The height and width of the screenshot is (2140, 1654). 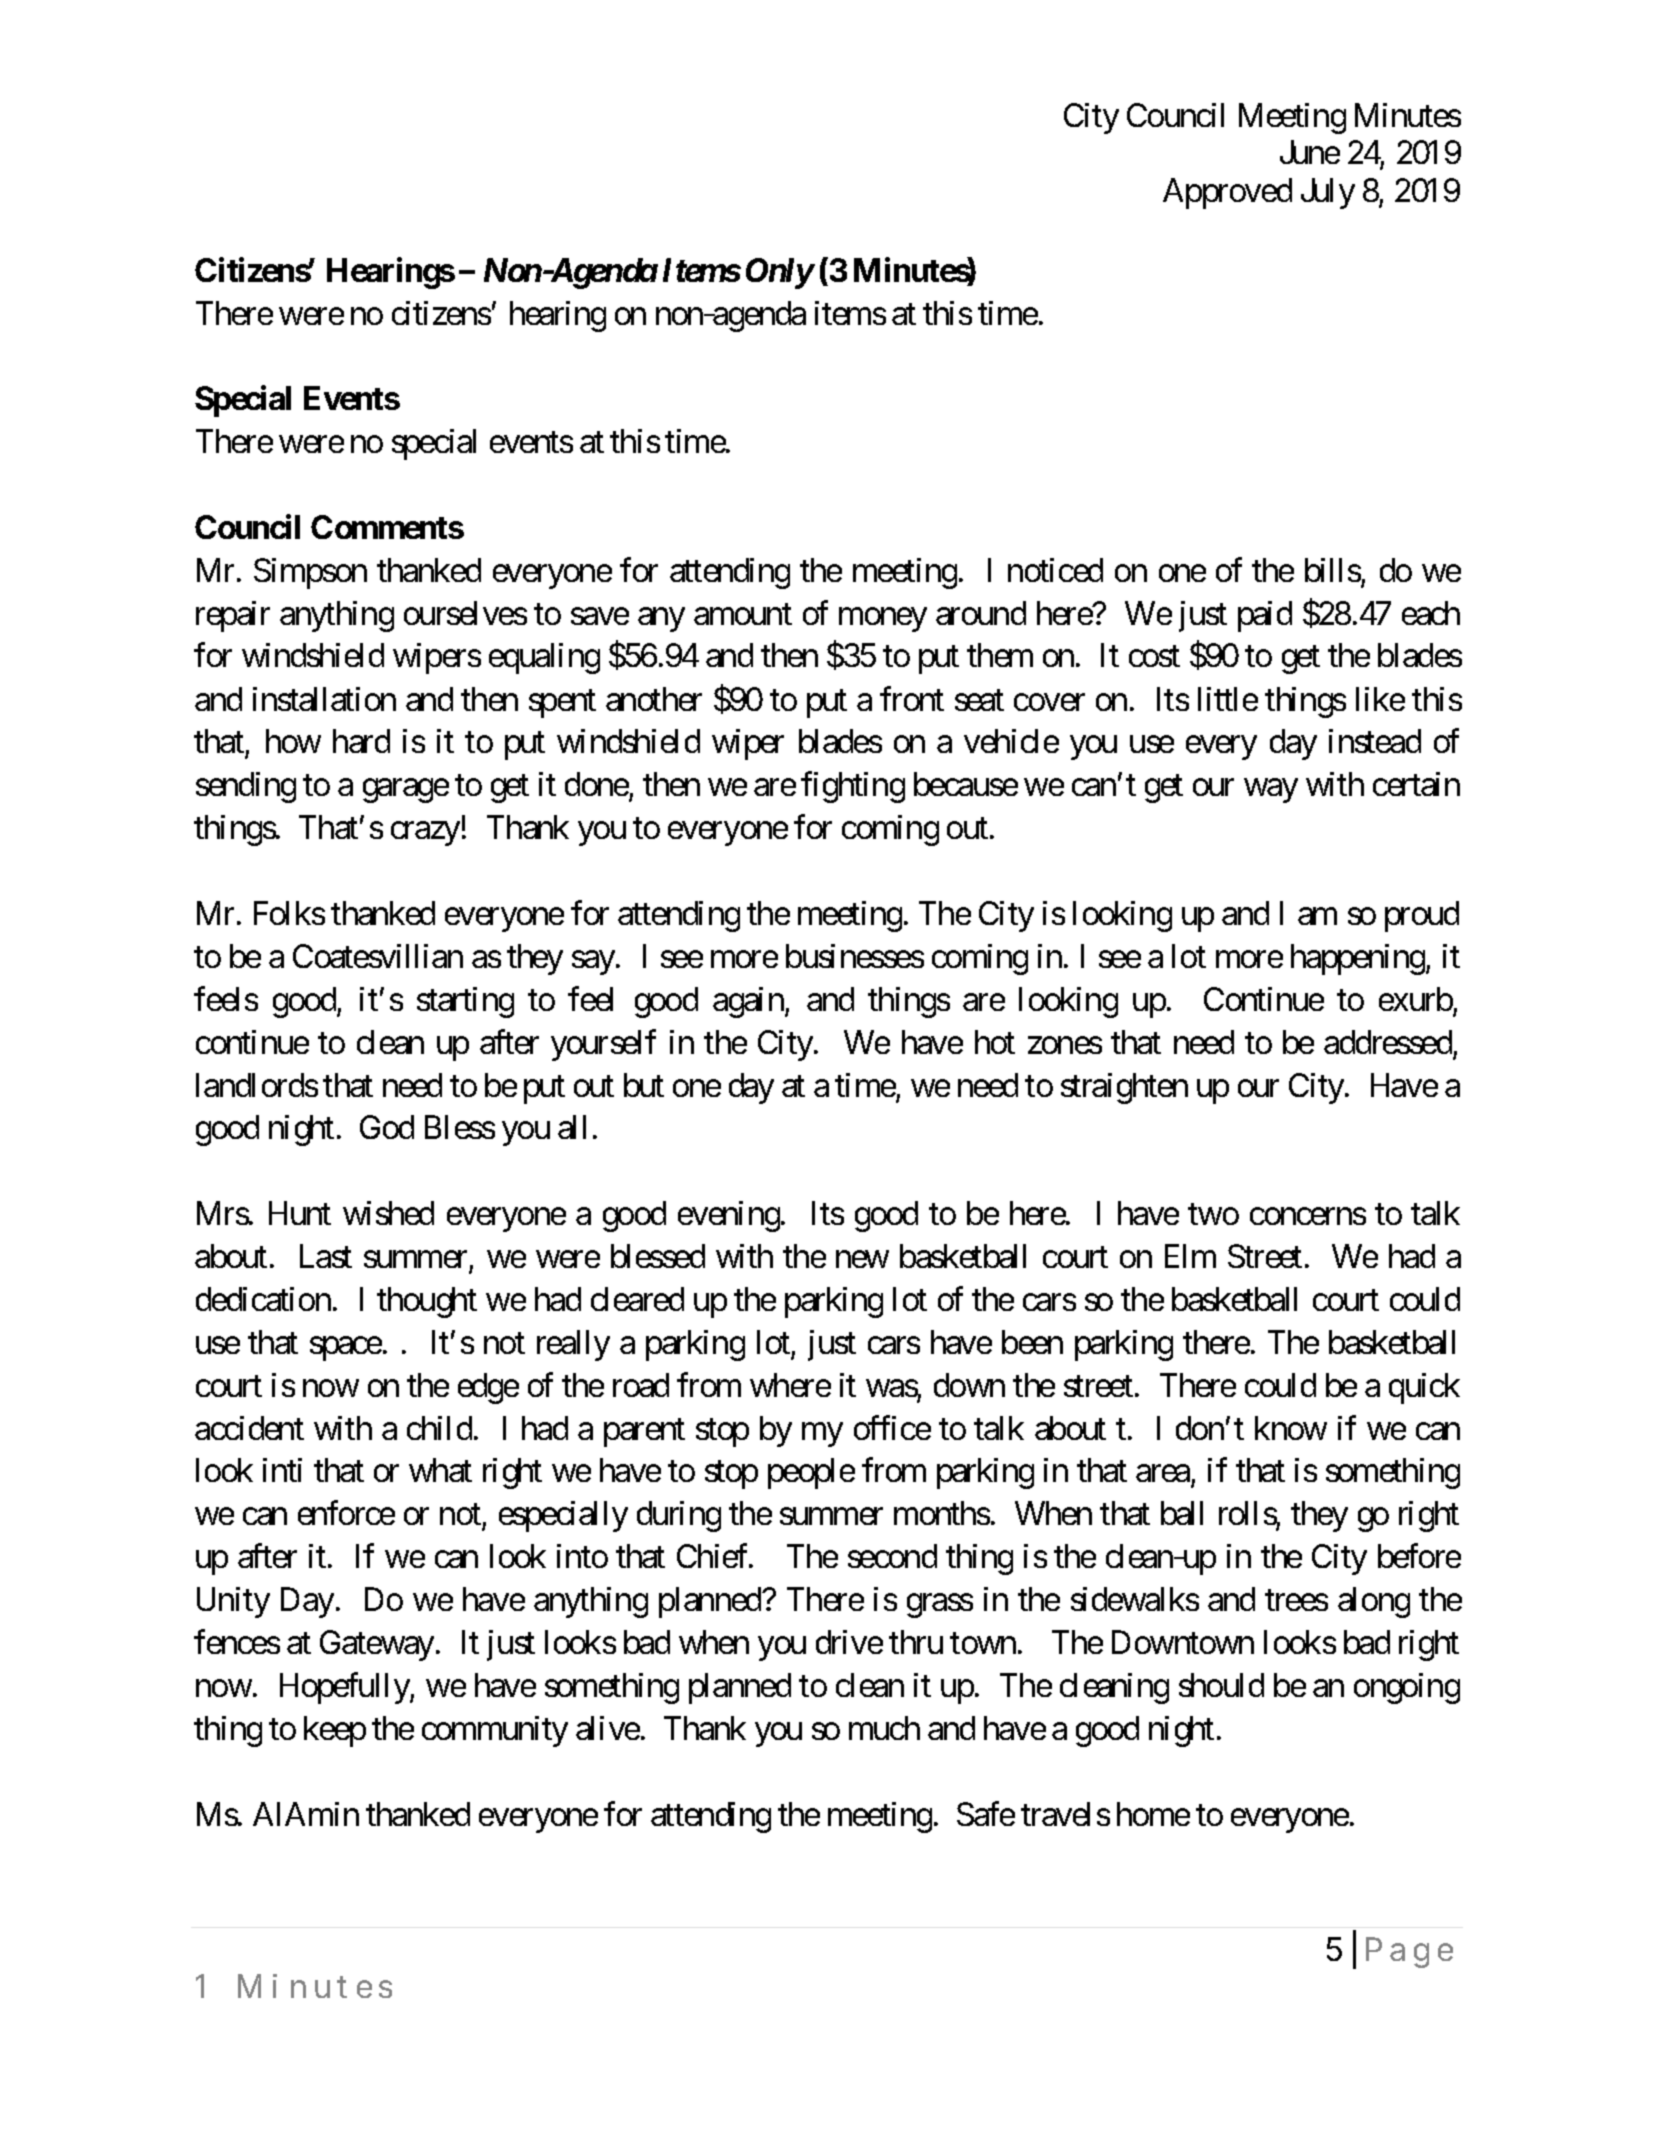 What do you see at coordinates (465, 1002) in the screenshot?
I see `starting` at bounding box center [465, 1002].
